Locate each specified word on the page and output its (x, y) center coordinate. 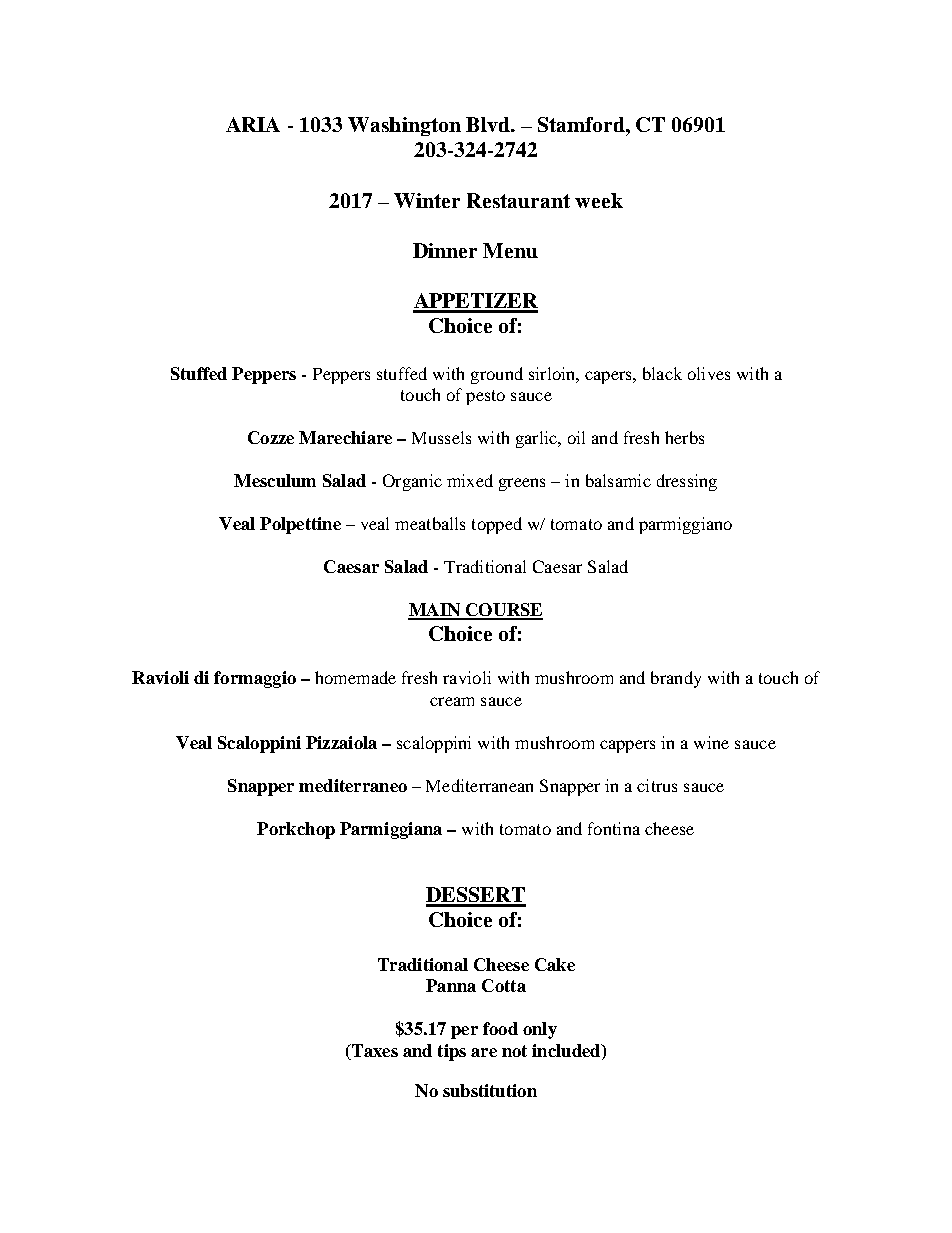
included (567, 1052)
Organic (412, 482)
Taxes (373, 1052)
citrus (657, 785)
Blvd (489, 124)
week (599, 200)
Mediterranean (479, 785)
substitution (490, 1090)
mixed (470, 480)
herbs (684, 437)
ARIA (253, 124)
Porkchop (296, 830)
